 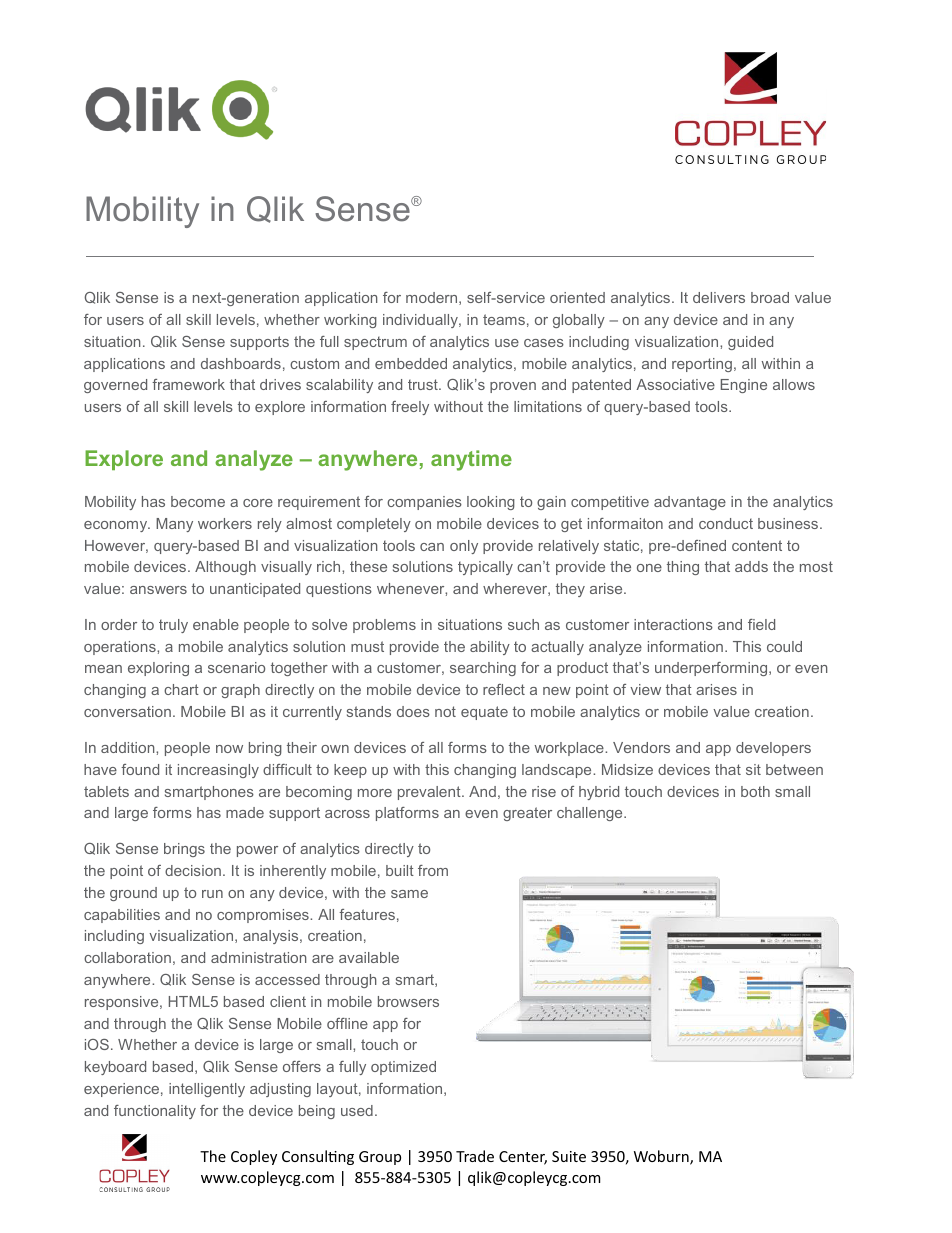 What do you see at coordinates (773, 749) in the page?
I see `developers` at bounding box center [773, 749].
